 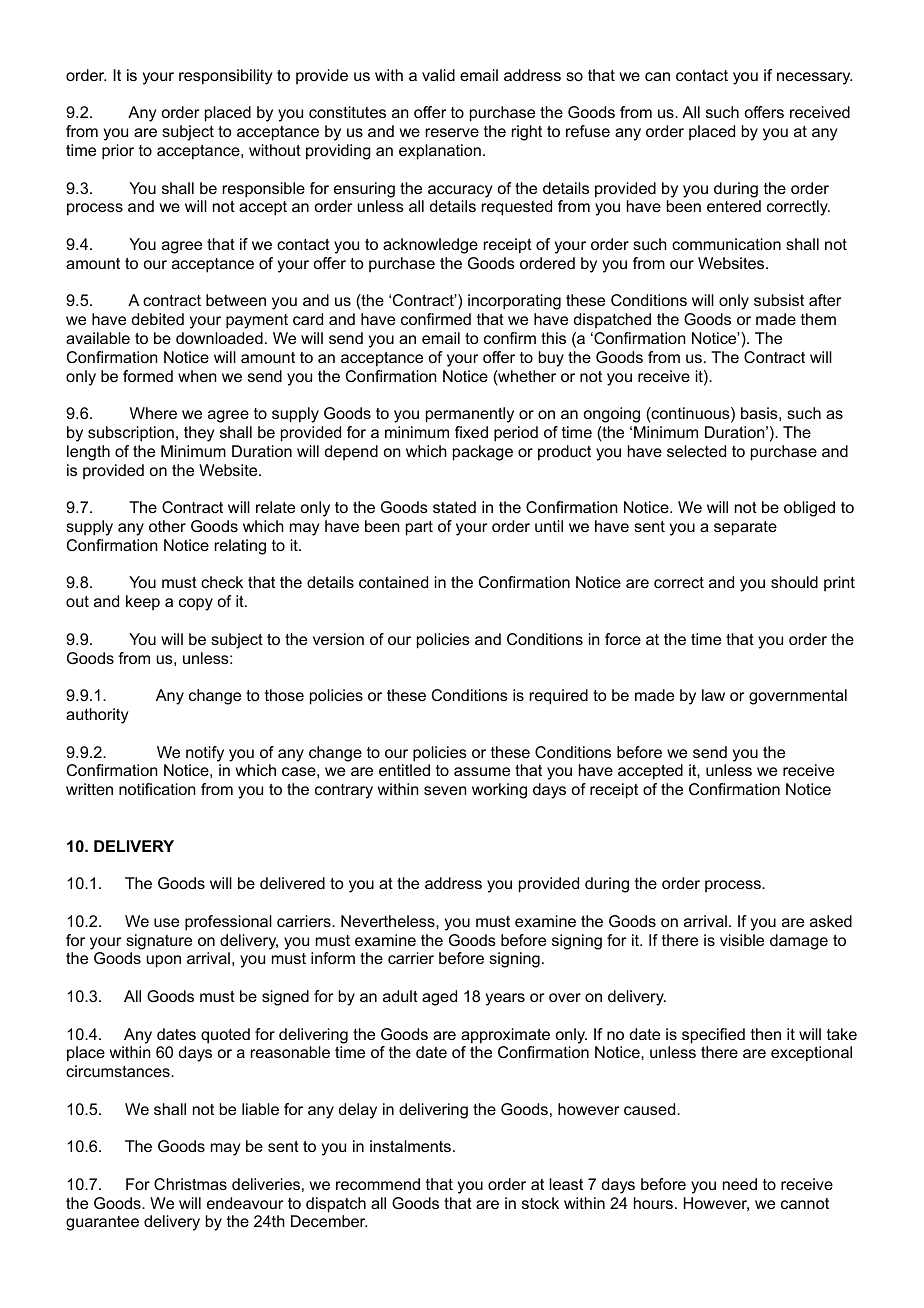 I want to click on law, so click(x=713, y=695).
